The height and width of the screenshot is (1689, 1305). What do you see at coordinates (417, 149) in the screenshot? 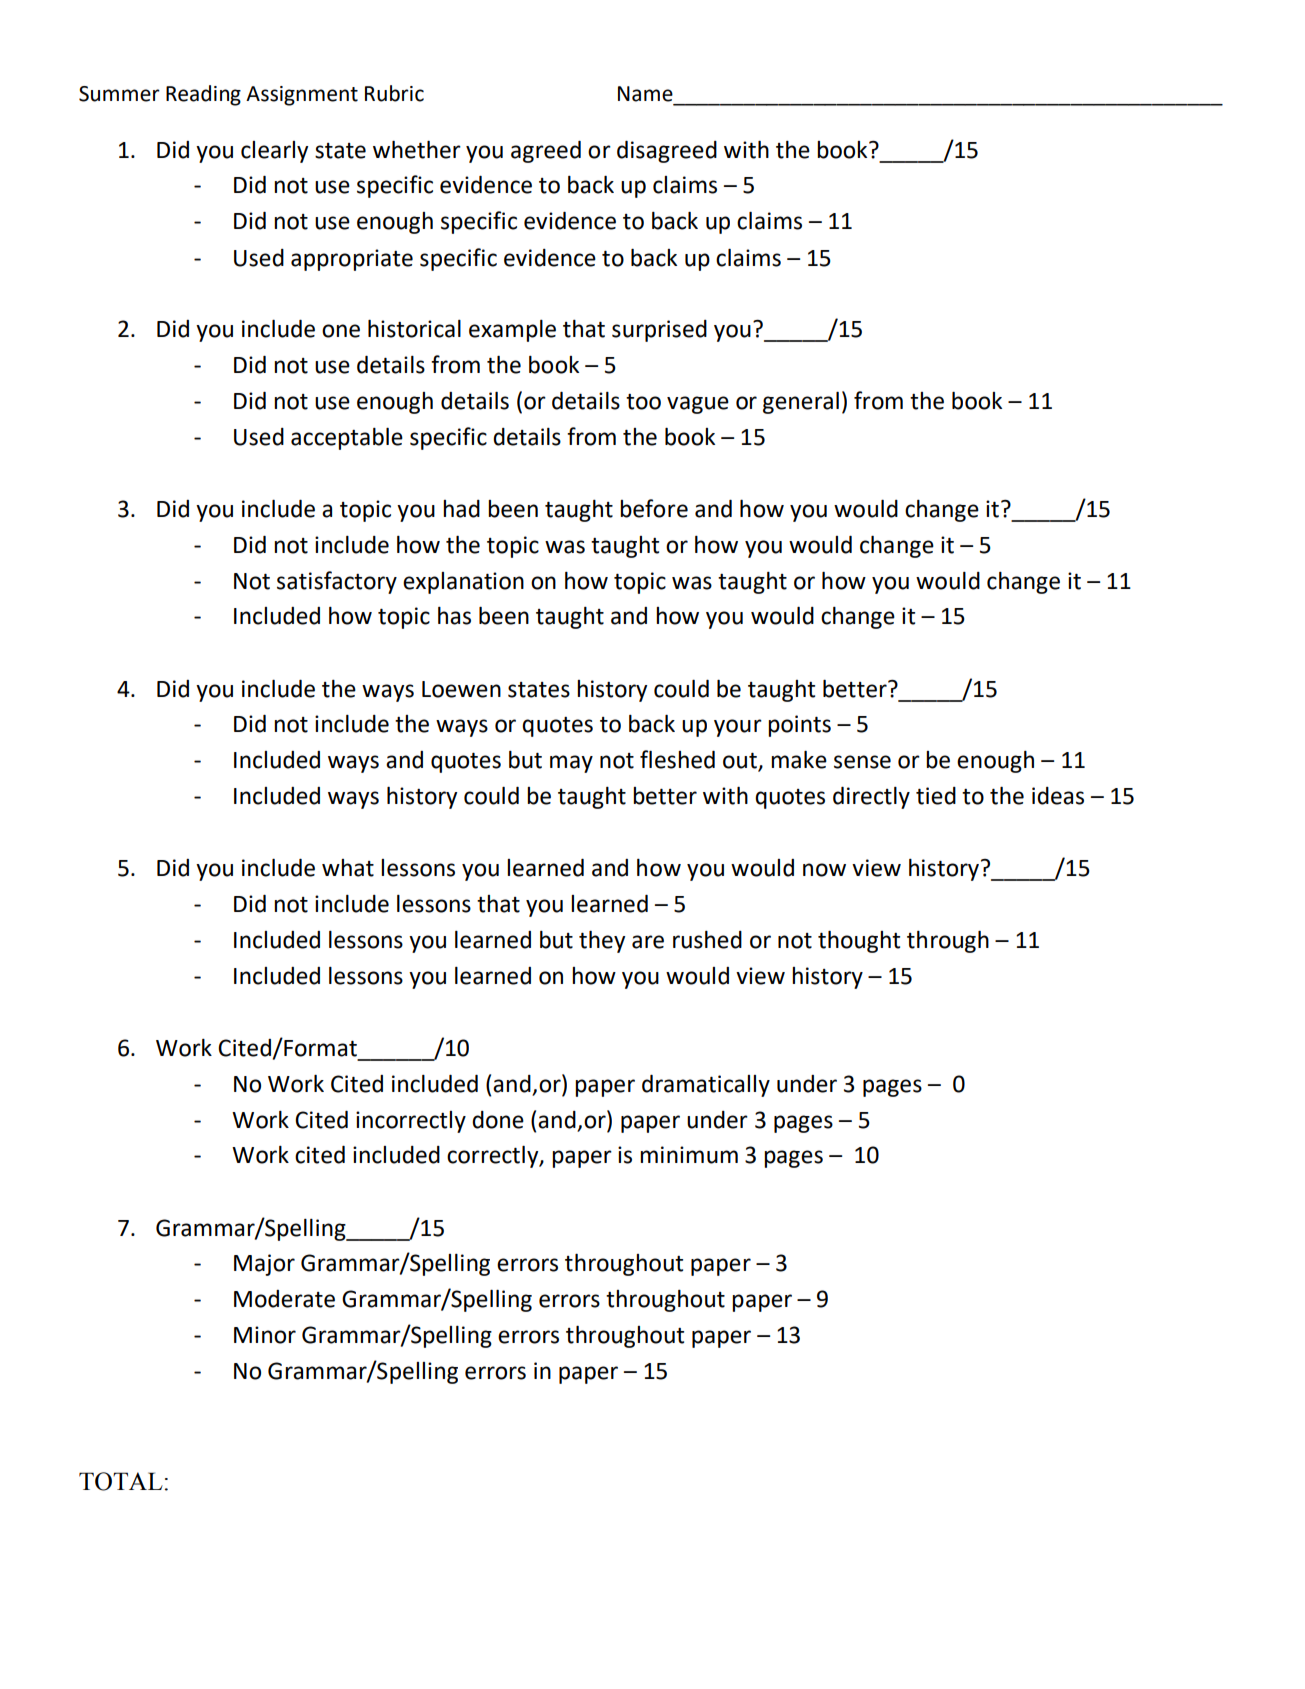
I see `whether` at bounding box center [417, 149].
